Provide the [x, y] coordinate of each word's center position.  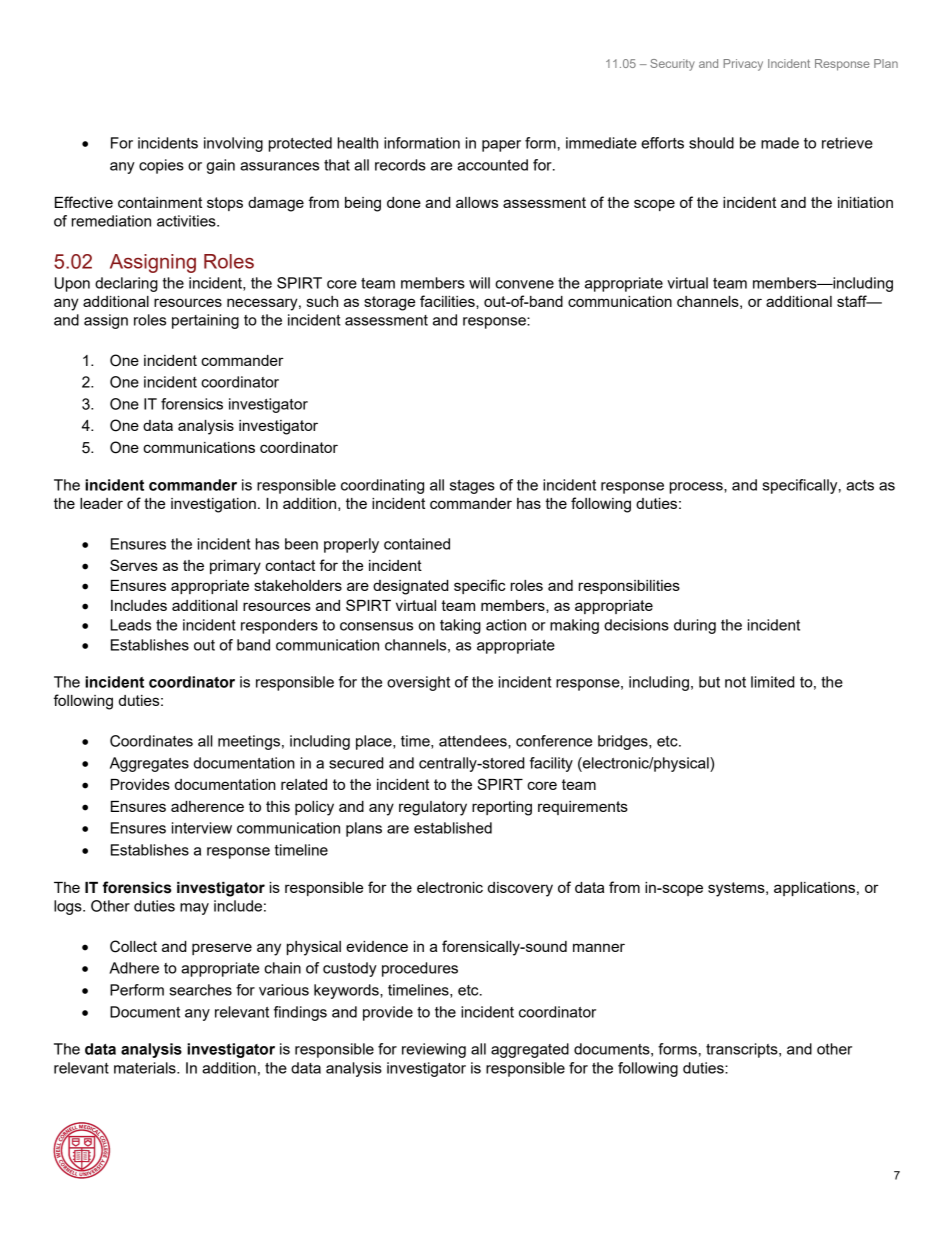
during [695, 626]
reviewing [434, 1050]
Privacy [743, 65]
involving [233, 144]
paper [501, 146]
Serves [134, 565]
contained [417, 544]
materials [146, 1068]
